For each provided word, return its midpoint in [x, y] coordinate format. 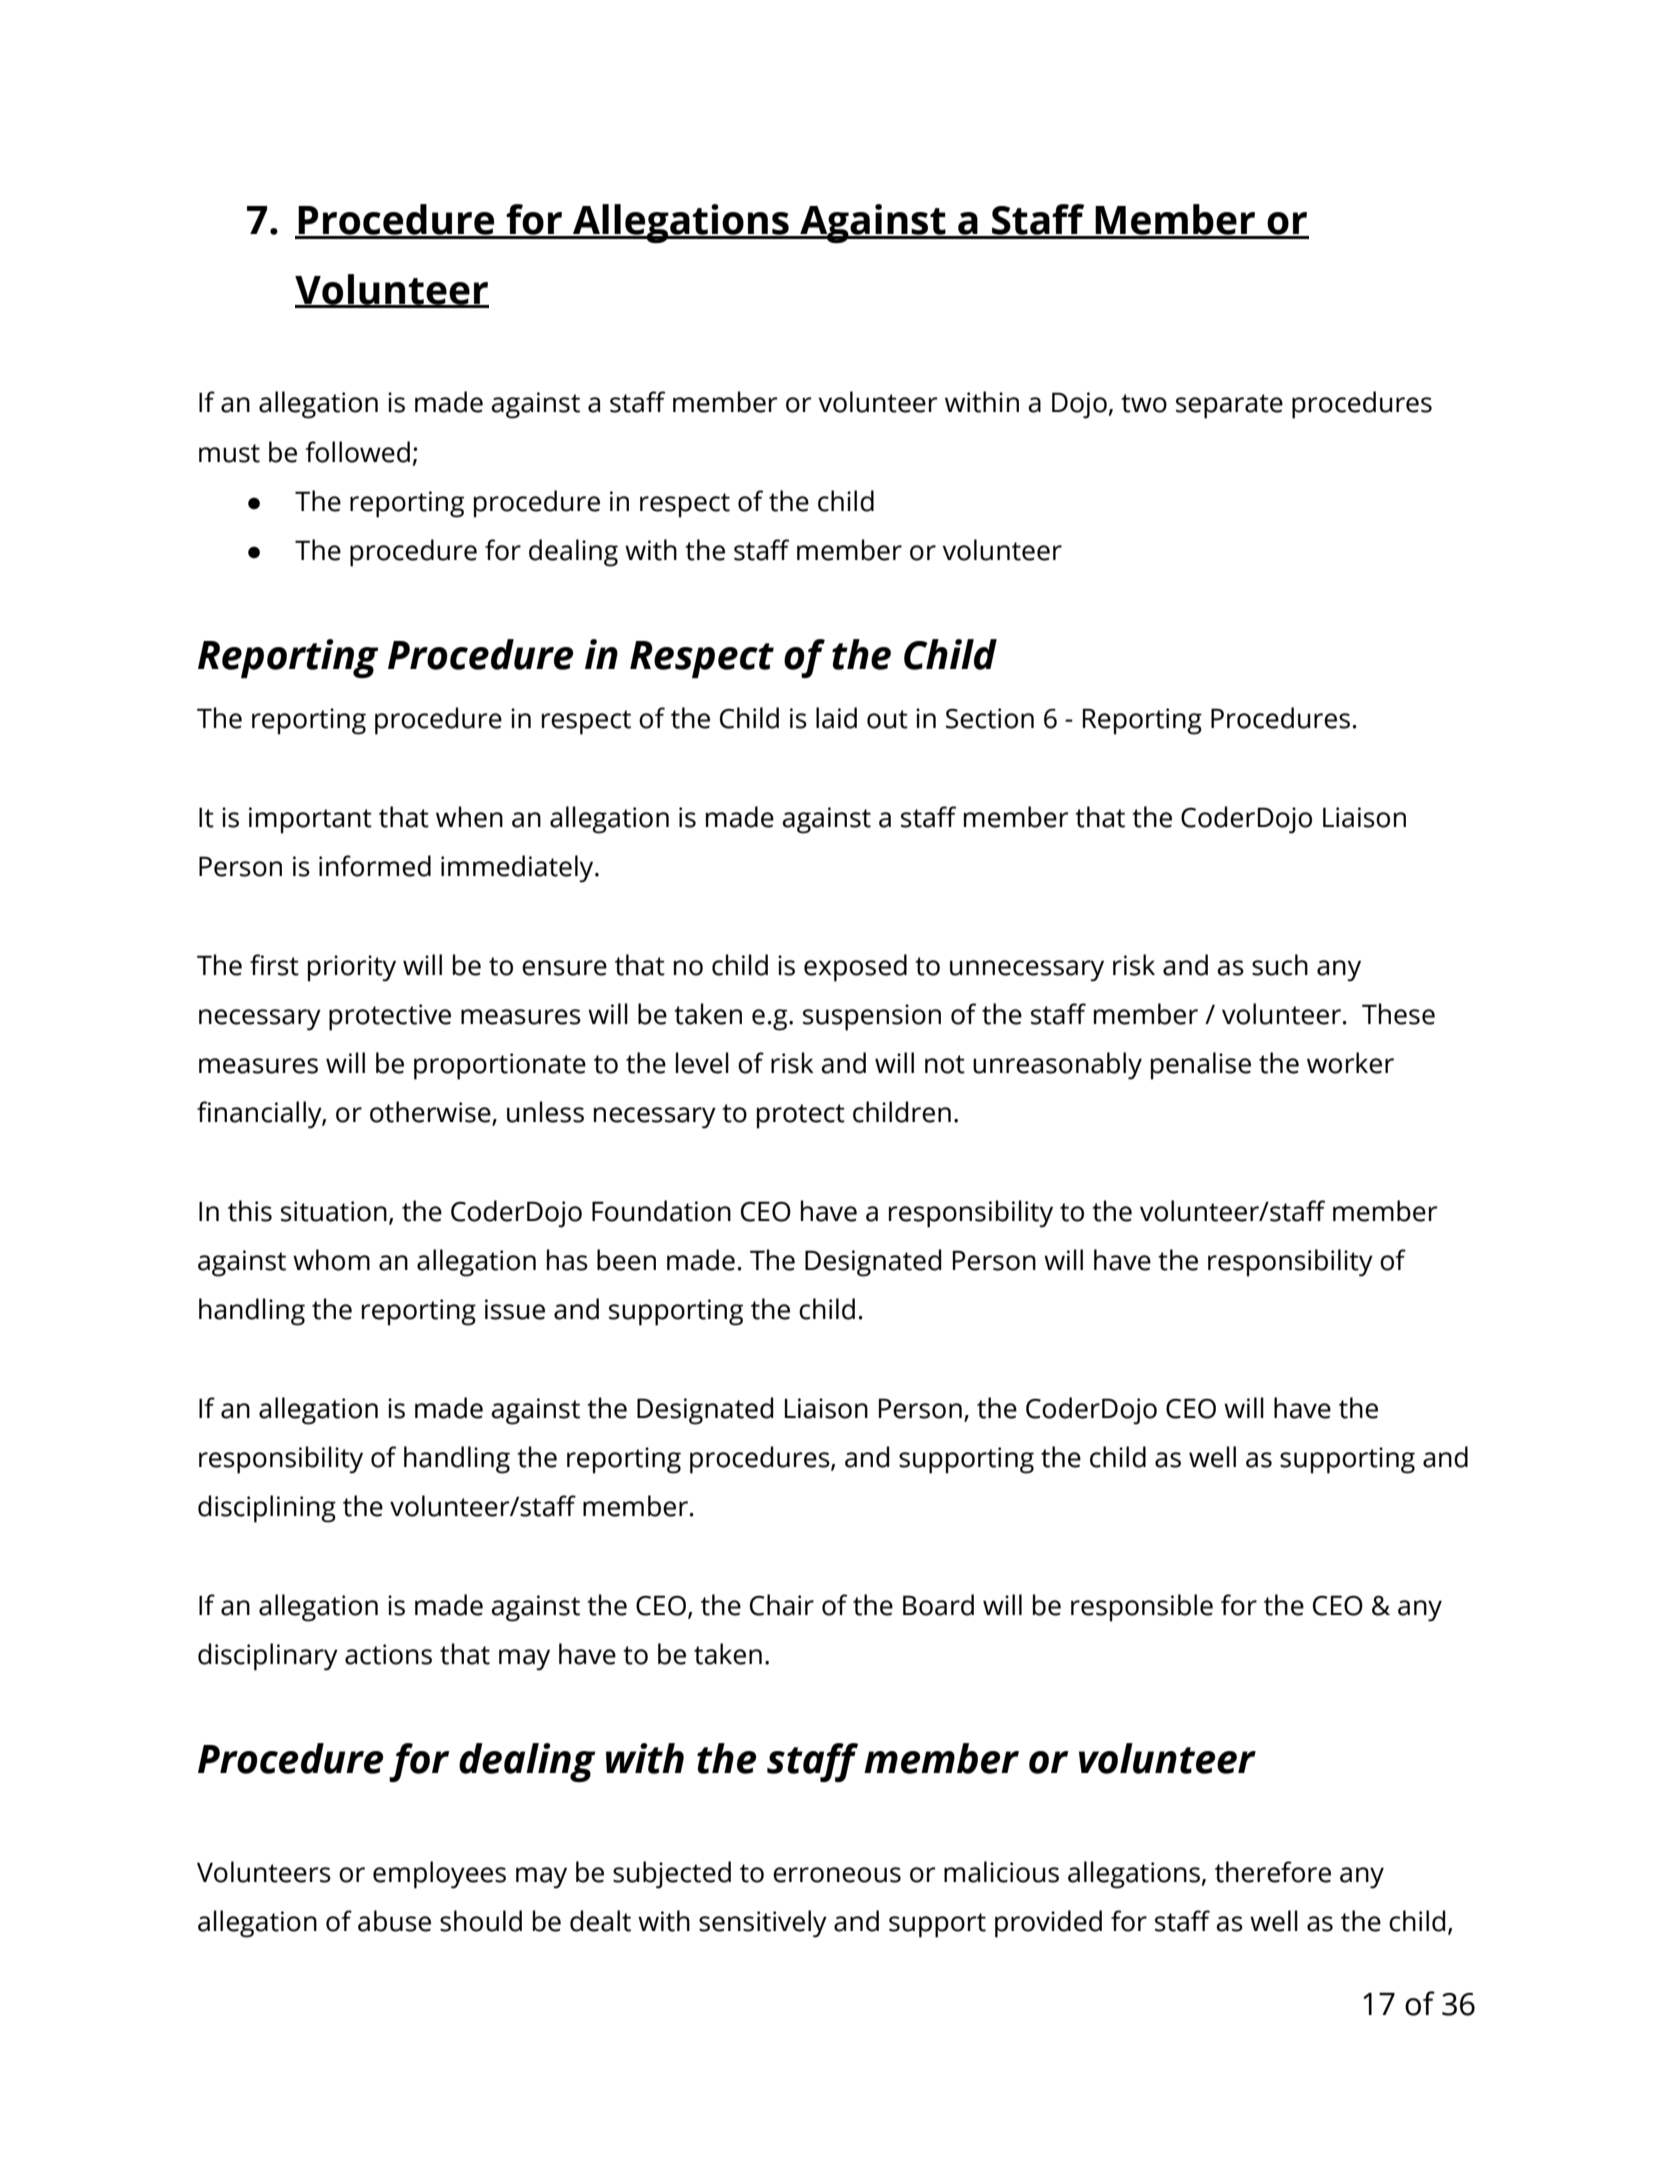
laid [836, 718]
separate [1229, 406]
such [1280, 965]
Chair [782, 1605]
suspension [872, 1017]
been [626, 1260]
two [1144, 403]
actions [388, 1654]
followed [357, 452]
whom [331, 1260]
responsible [1142, 1608]
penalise [1201, 1066]
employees [439, 1875]
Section [990, 718]
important [310, 820]
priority [352, 968]
